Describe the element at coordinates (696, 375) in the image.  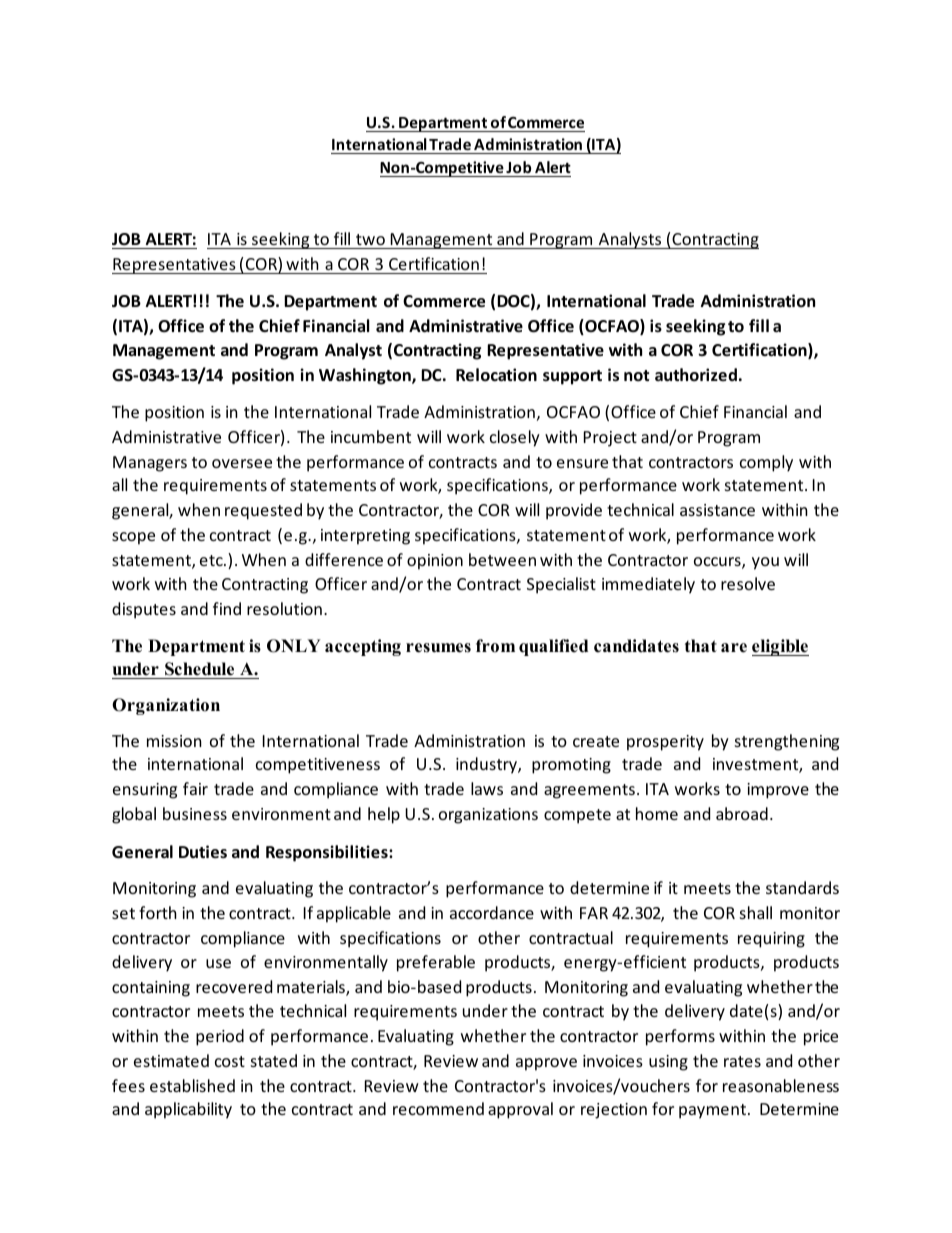
I see `authorized` at that location.
